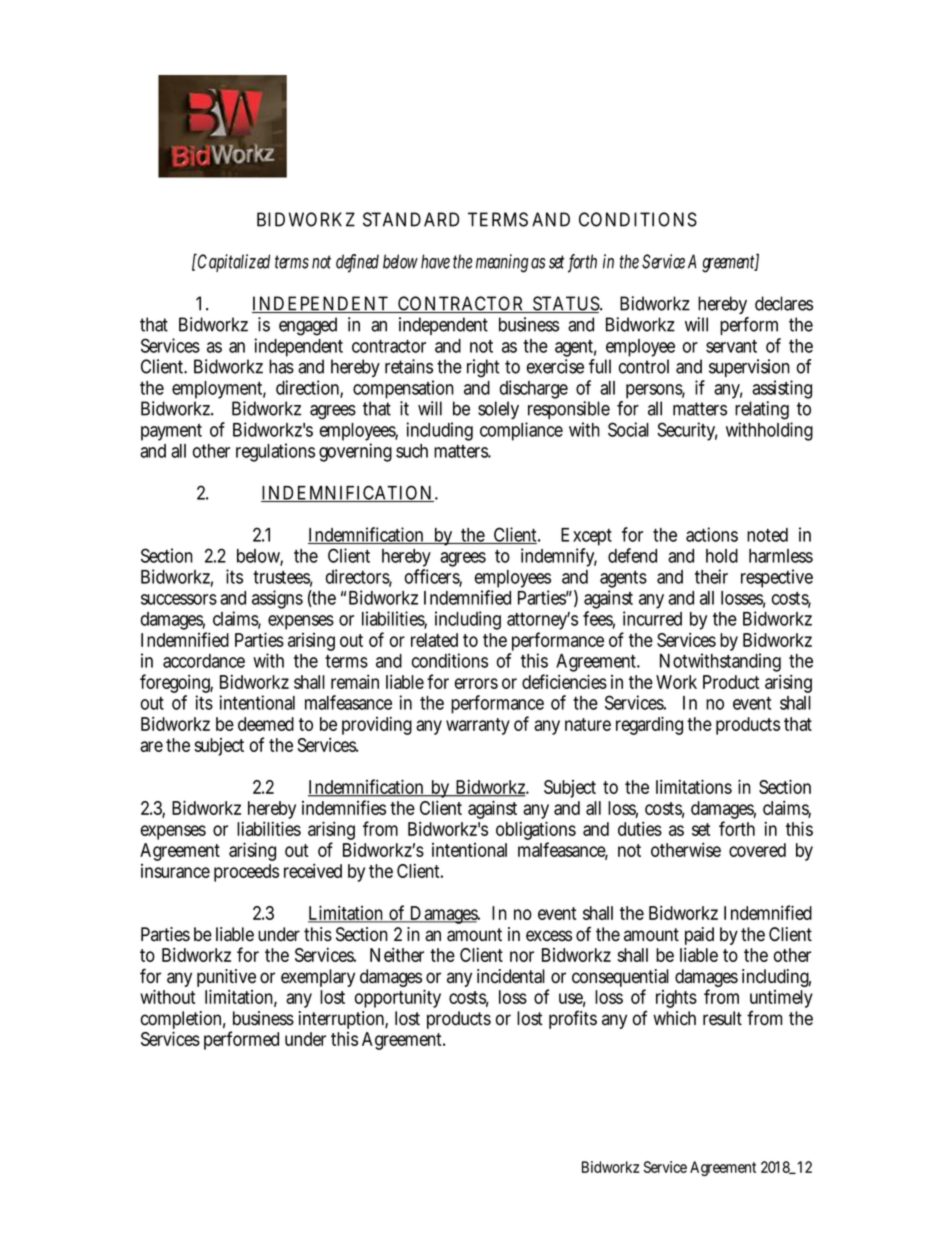  What do you see at coordinates (232, 262) in the screenshot?
I see `Capitalized` at bounding box center [232, 262].
